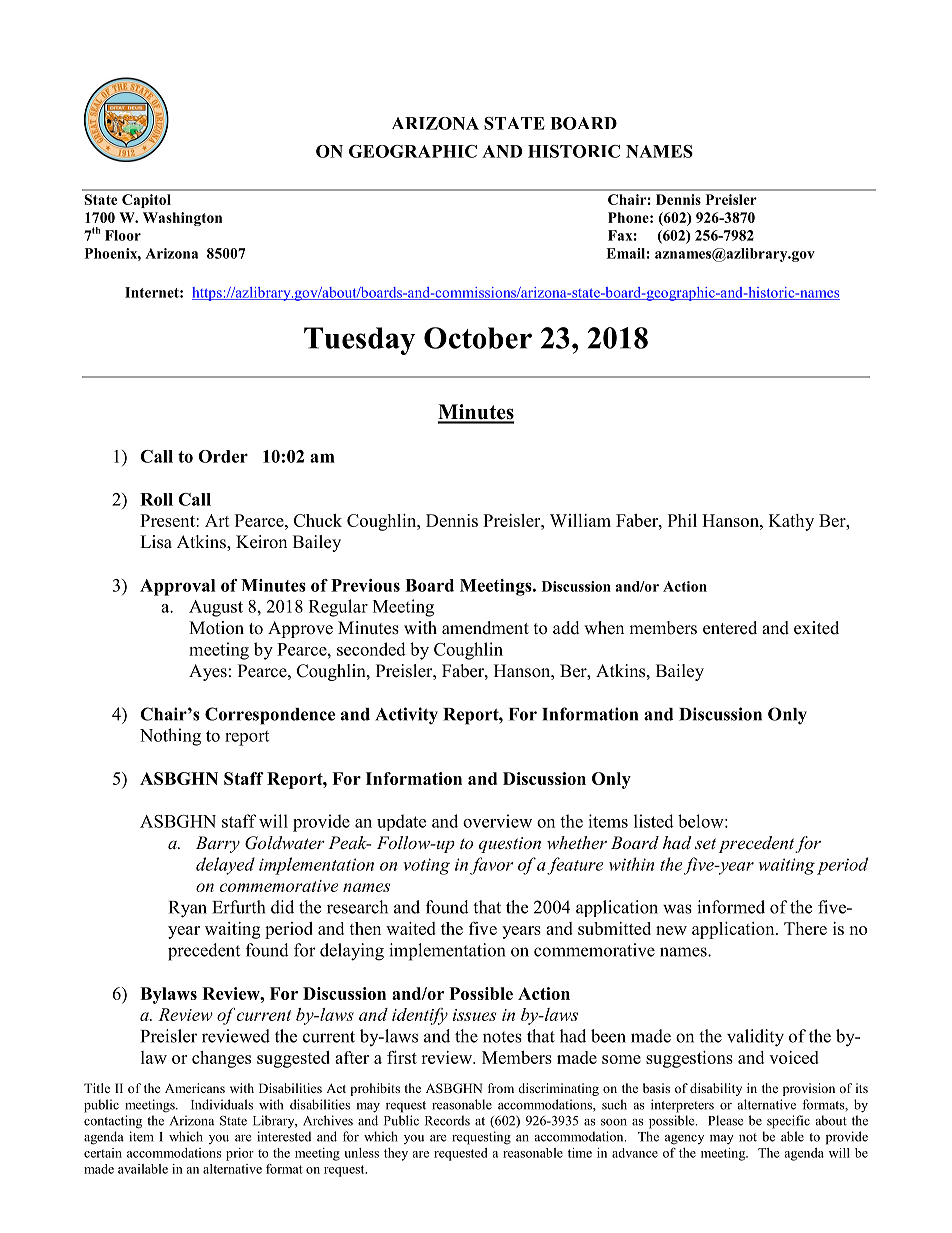  What do you see at coordinates (478, 338) in the screenshot?
I see `October` at bounding box center [478, 338].
